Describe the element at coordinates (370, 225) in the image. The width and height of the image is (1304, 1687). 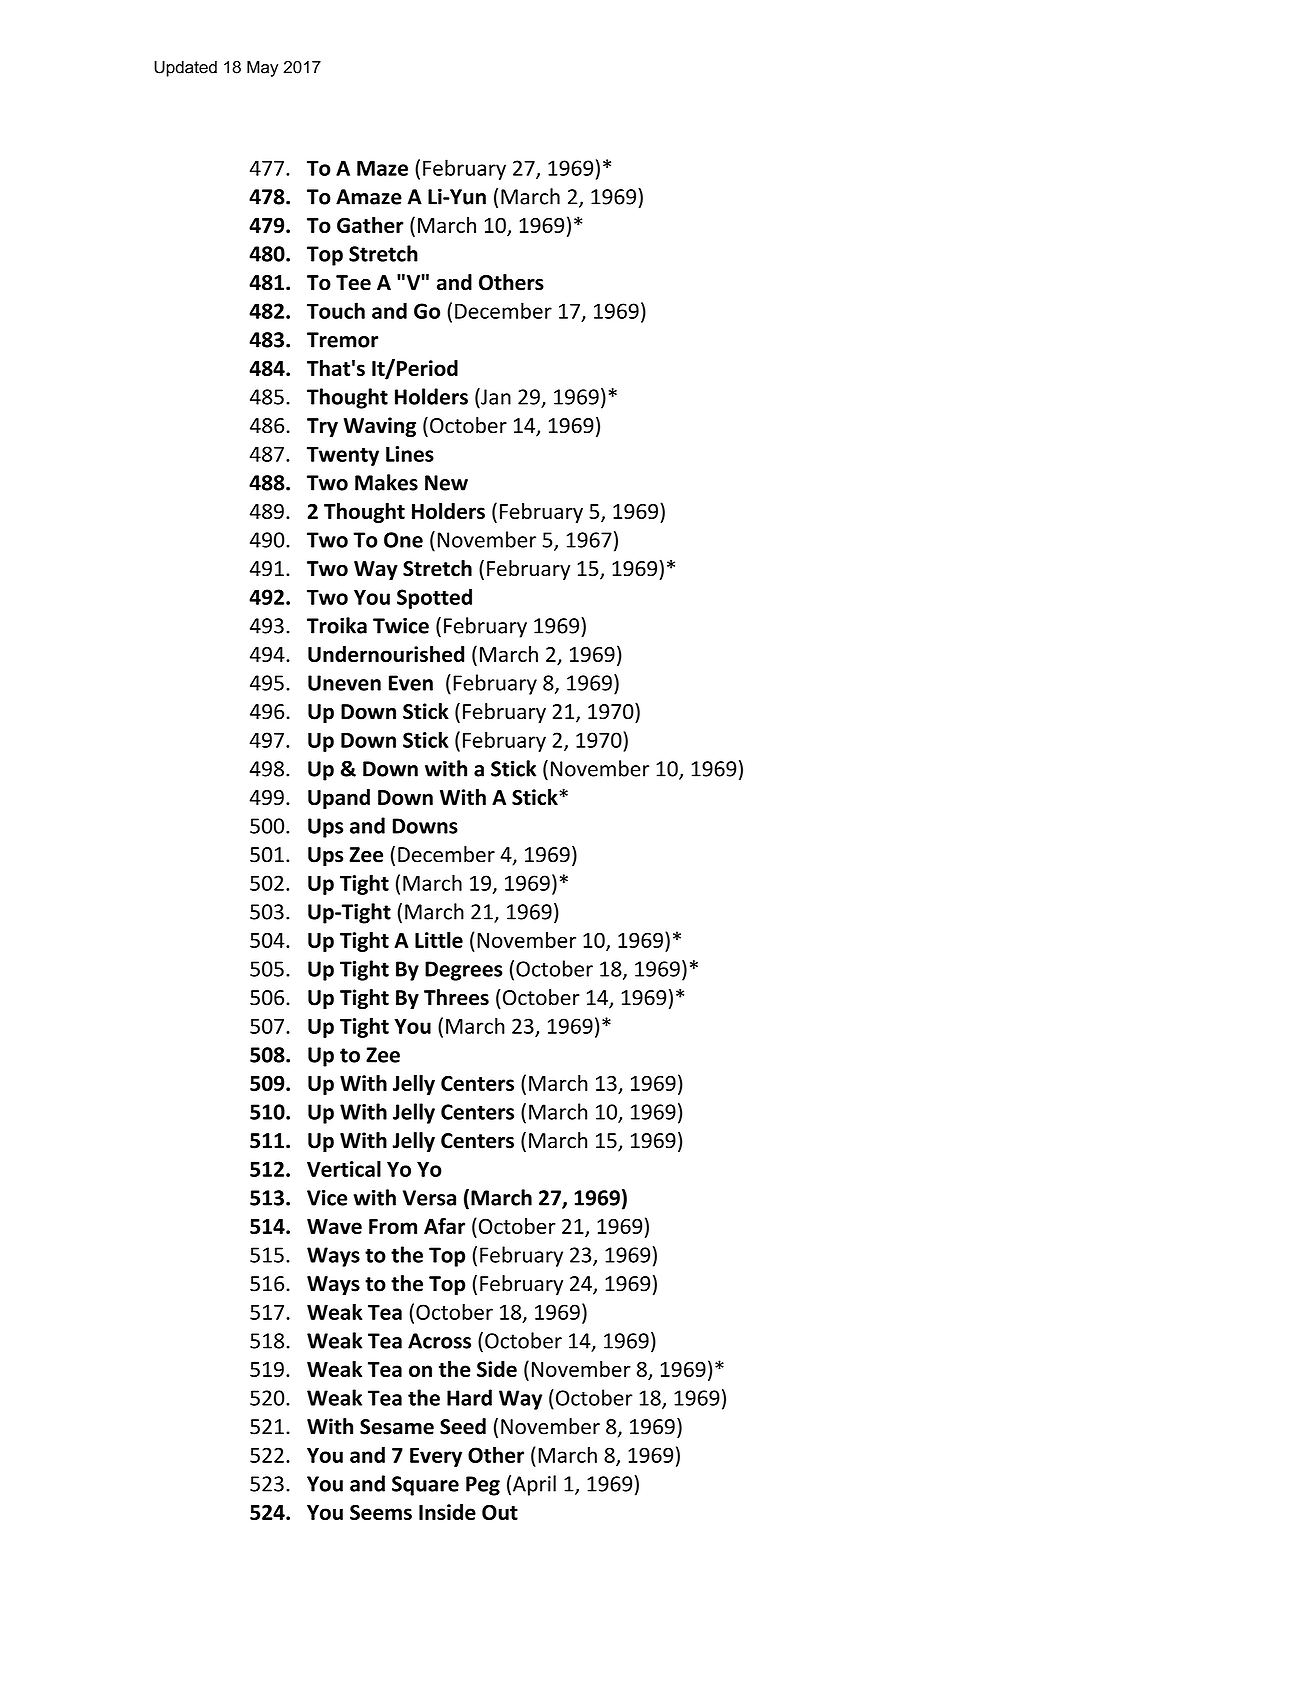
I see `Gather` at that location.
